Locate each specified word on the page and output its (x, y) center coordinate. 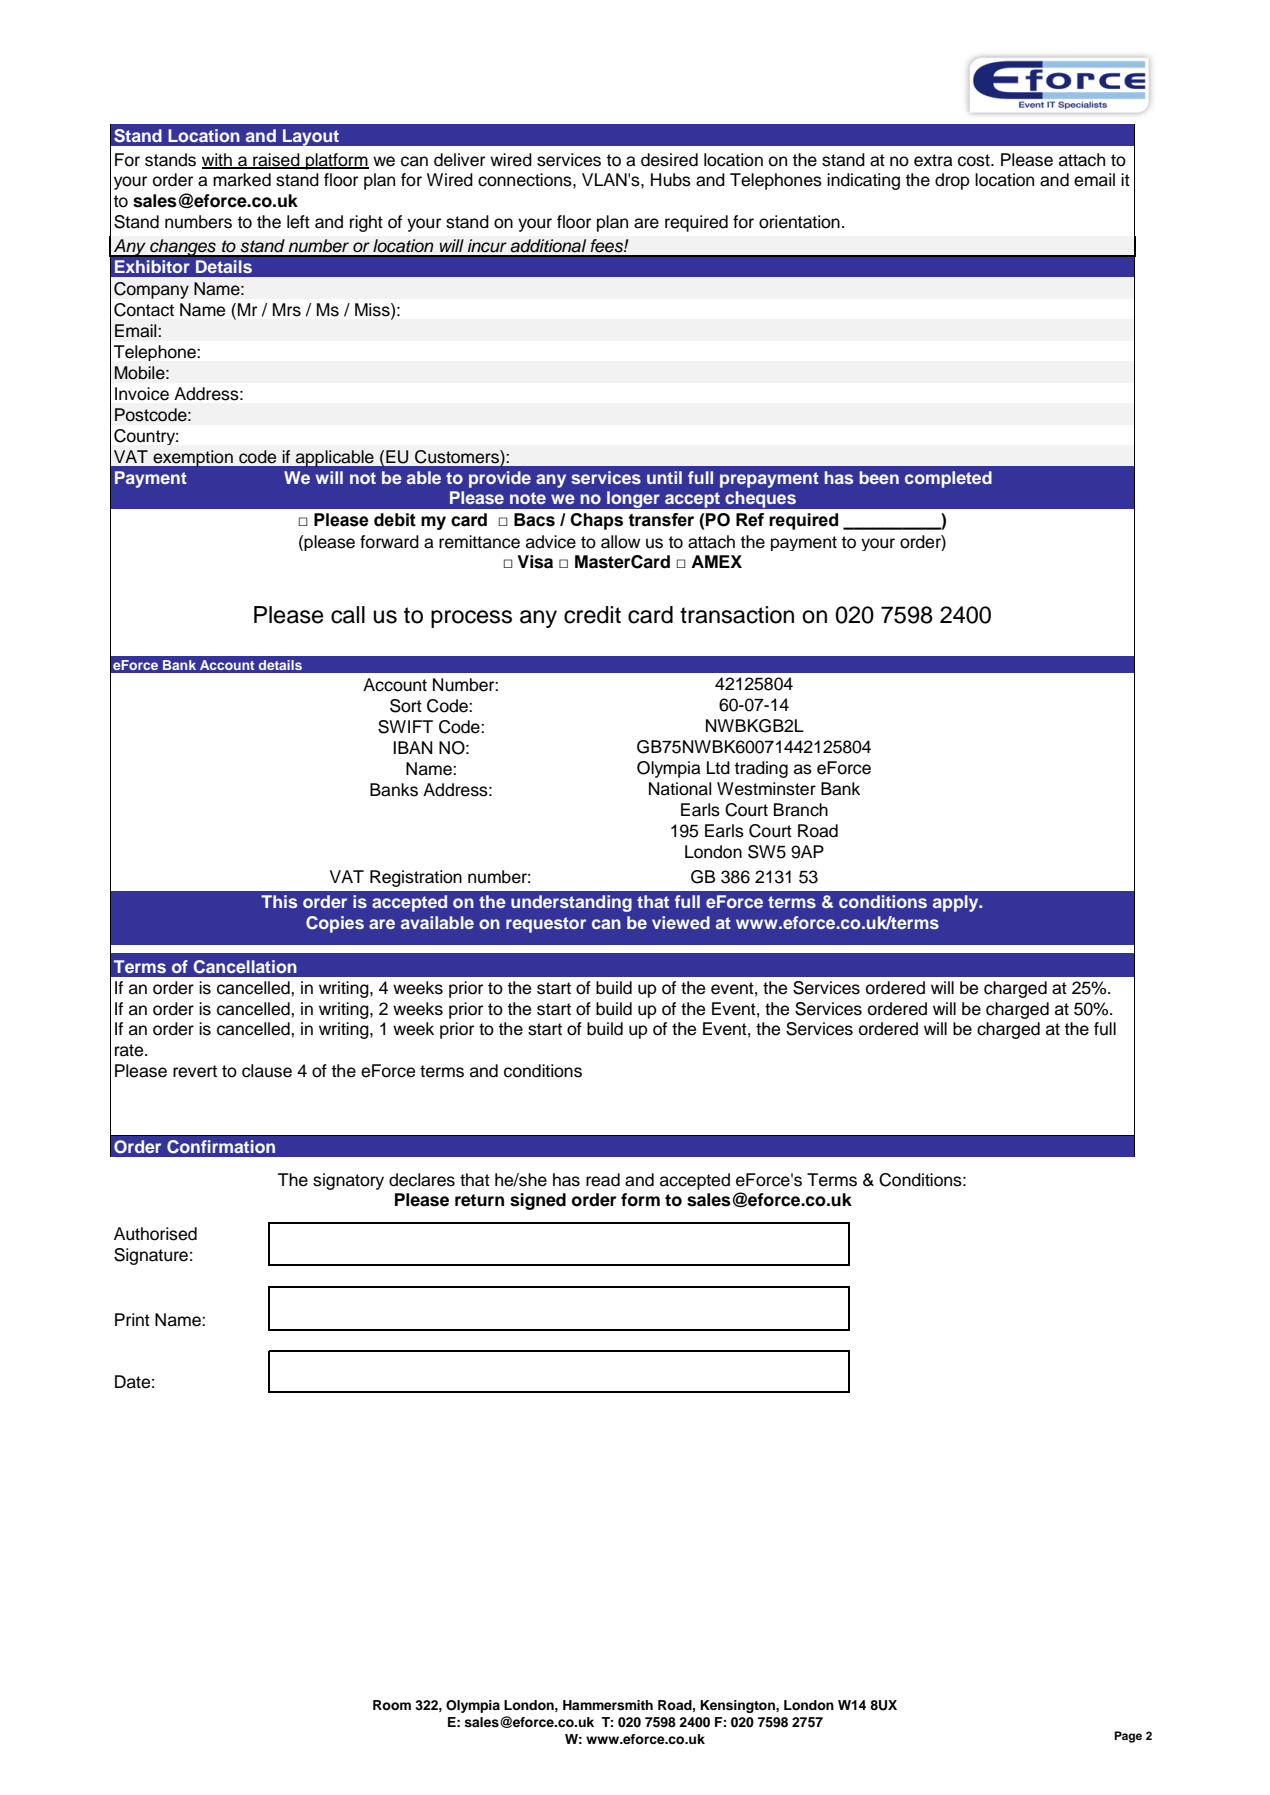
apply (957, 903)
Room (392, 1705)
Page (1128, 1737)
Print (132, 1319)
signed (538, 1201)
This (279, 901)
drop (952, 181)
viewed (681, 922)
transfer (661, 520)
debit (395, 520)
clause (267, 1071)
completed (948, 479)
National (680, 789)
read (603, 1180)
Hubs (671, 180)
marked (242, 180)
